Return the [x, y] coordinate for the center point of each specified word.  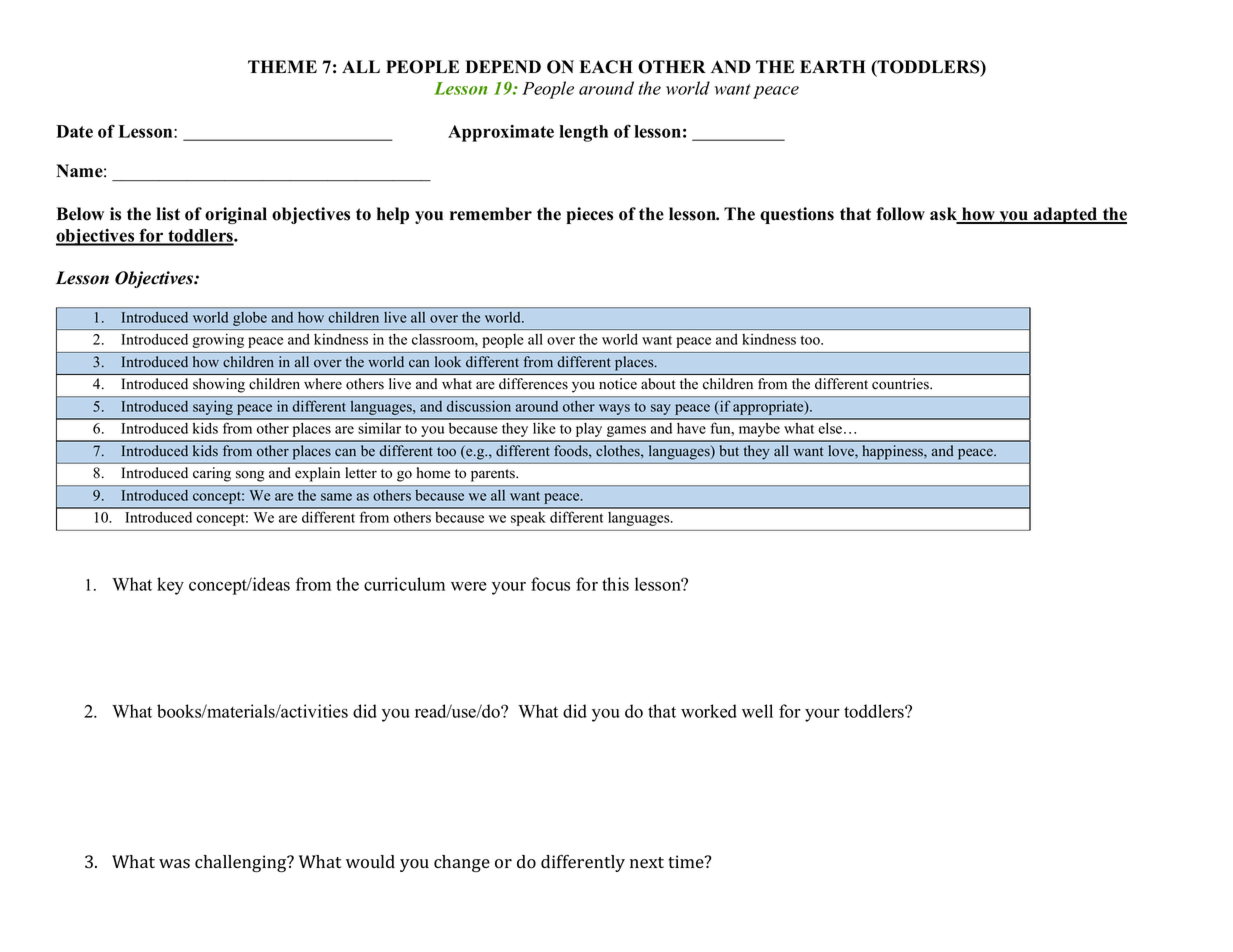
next [647, 862]
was [174, 864]
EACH [606, 67]
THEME [282, 66]
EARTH [833, 66]
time [687, 861]
